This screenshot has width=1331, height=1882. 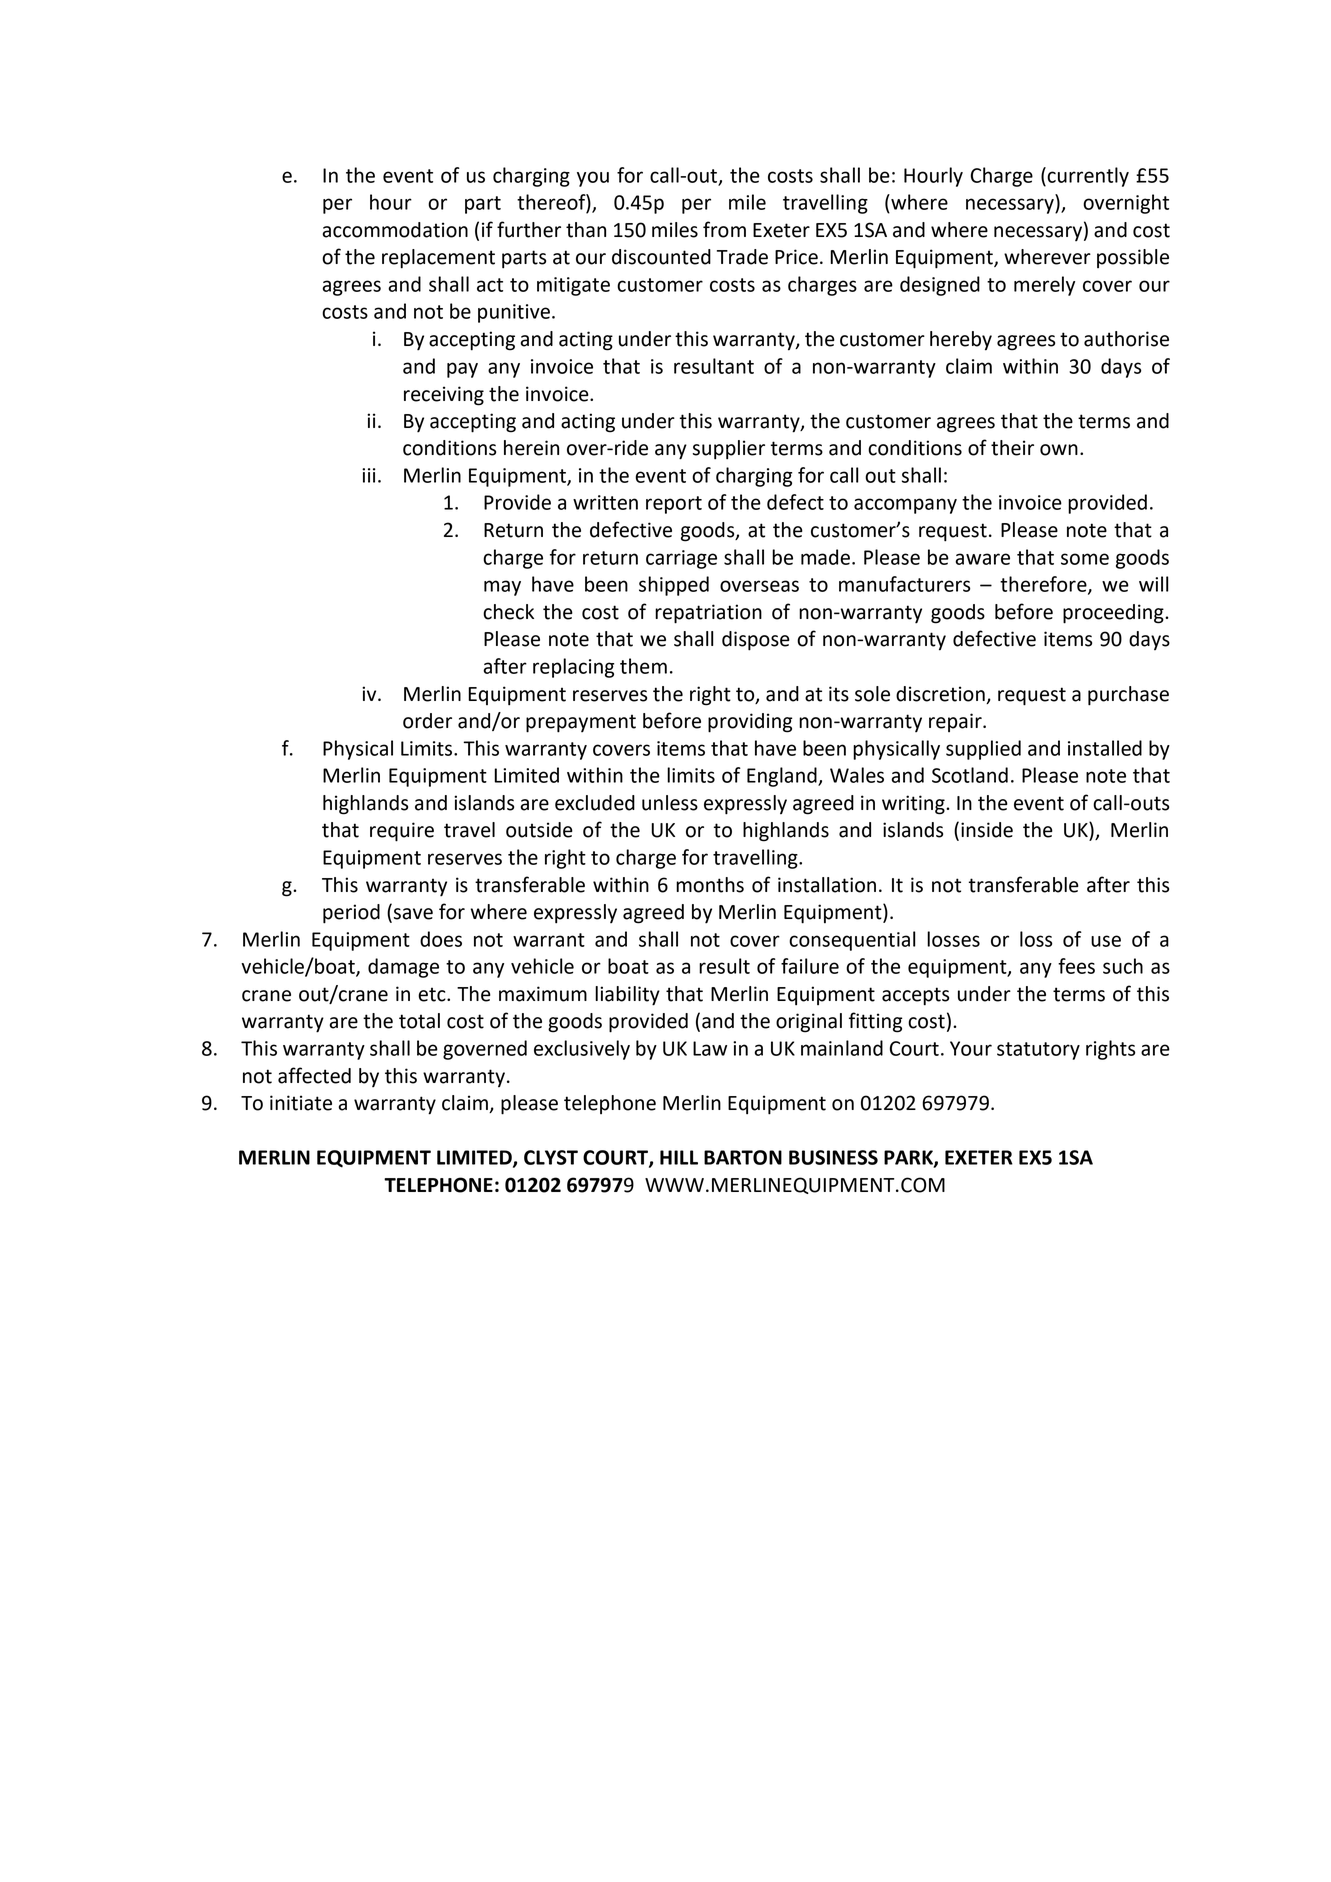 What do you see at coordinates (681, 559) in the screenshot?
I see `carriage` at bounding box center [681, 559].
